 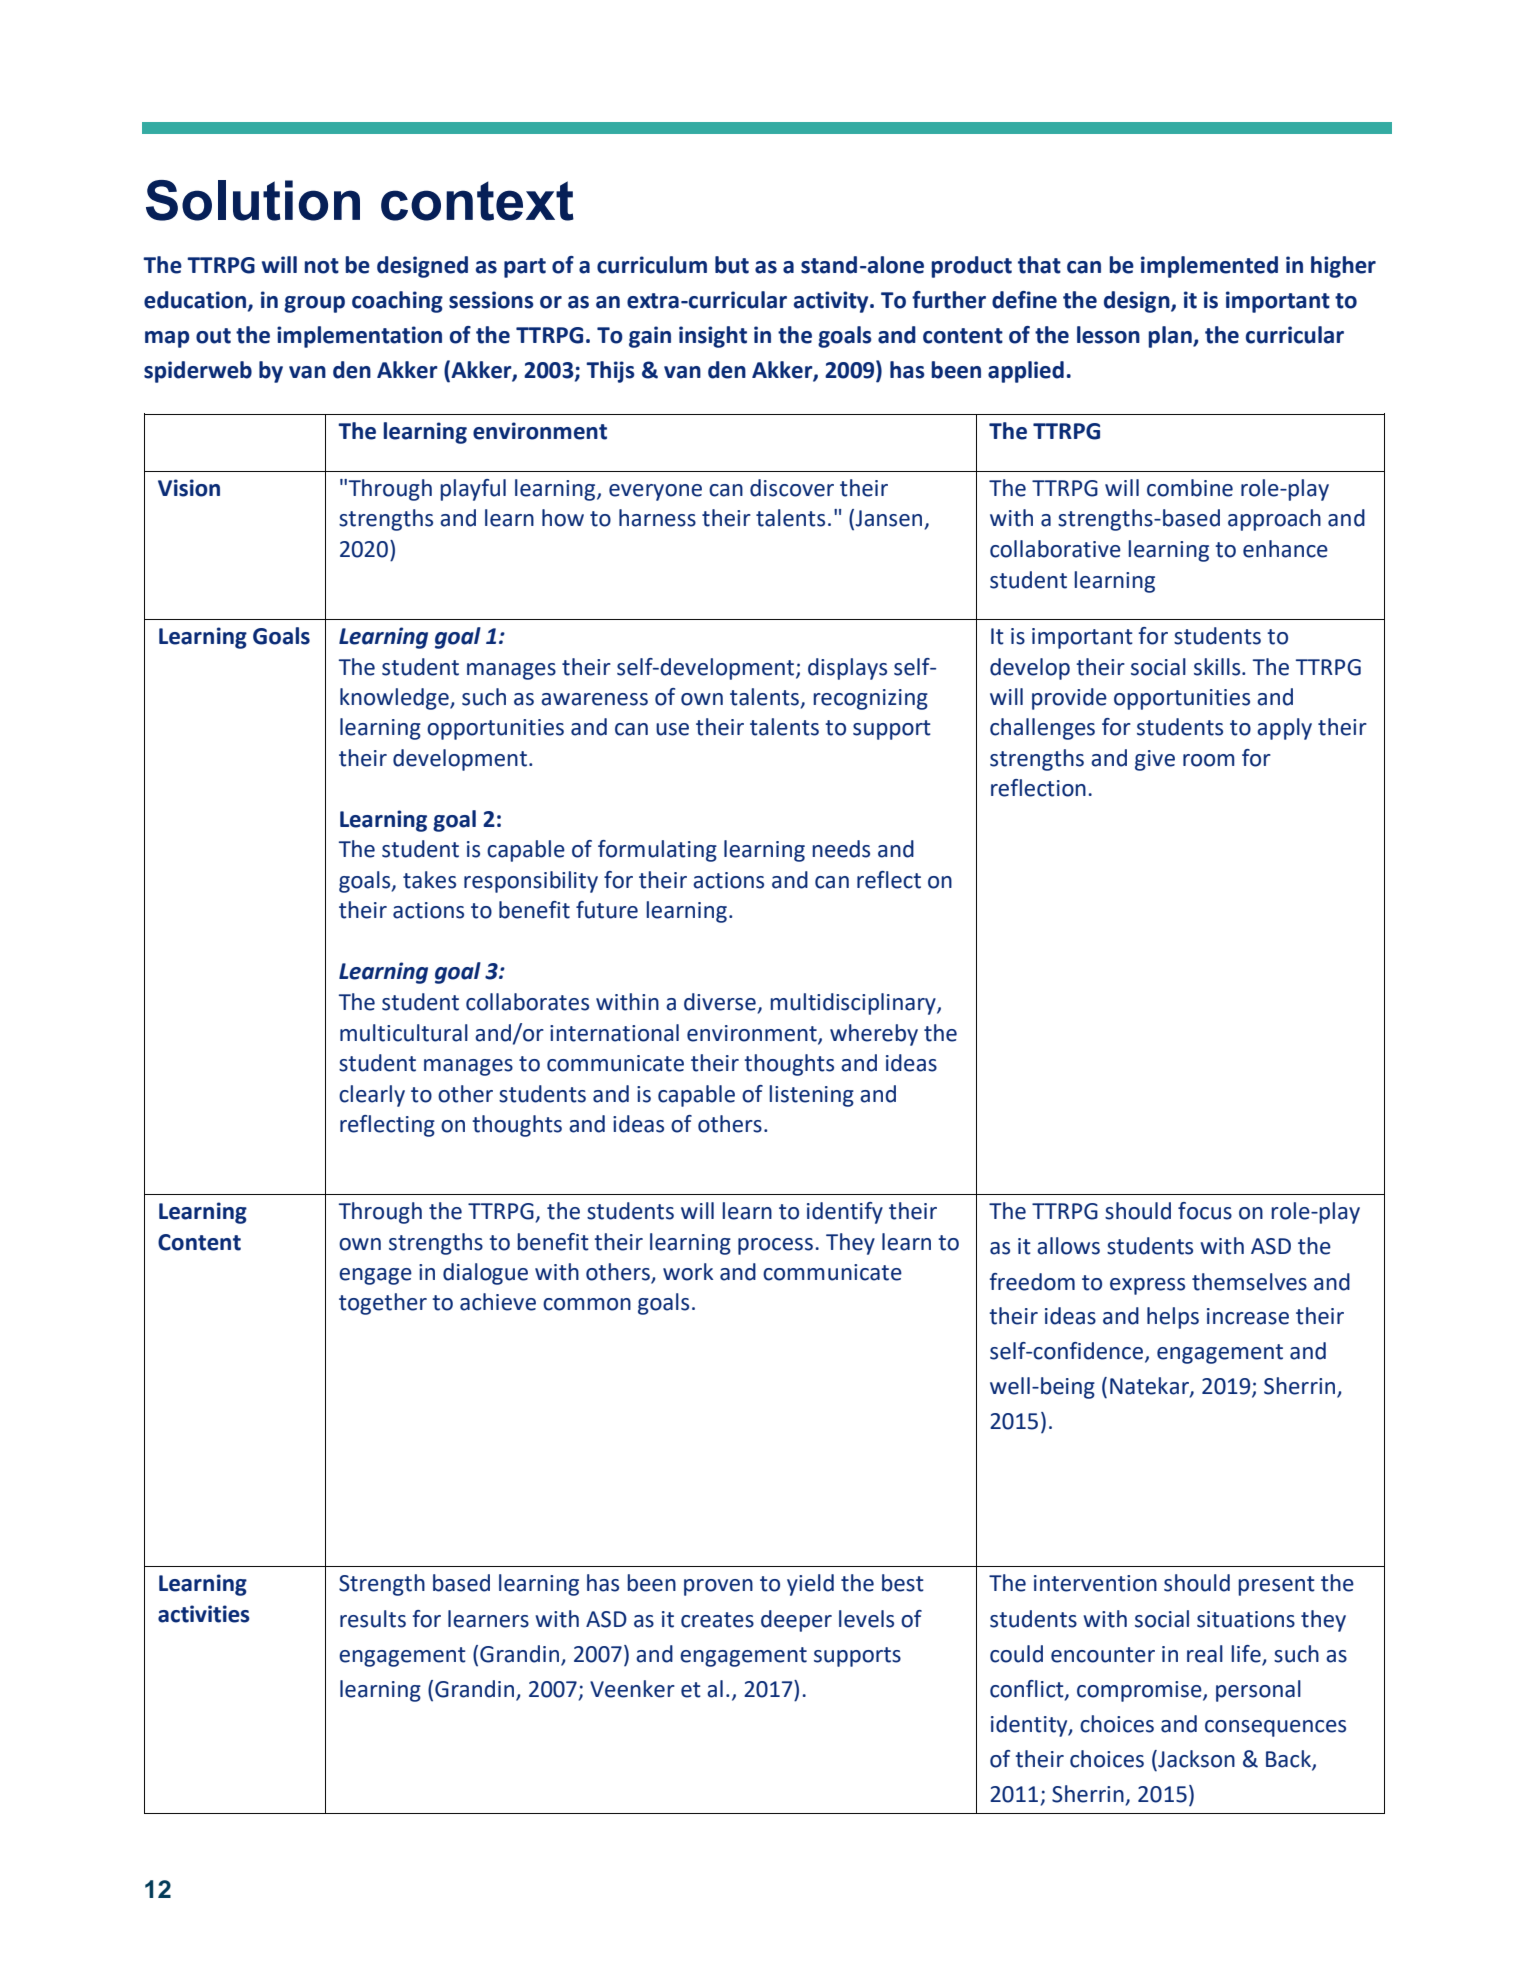 I want to click on approach, so click(x=1274, y=520).
